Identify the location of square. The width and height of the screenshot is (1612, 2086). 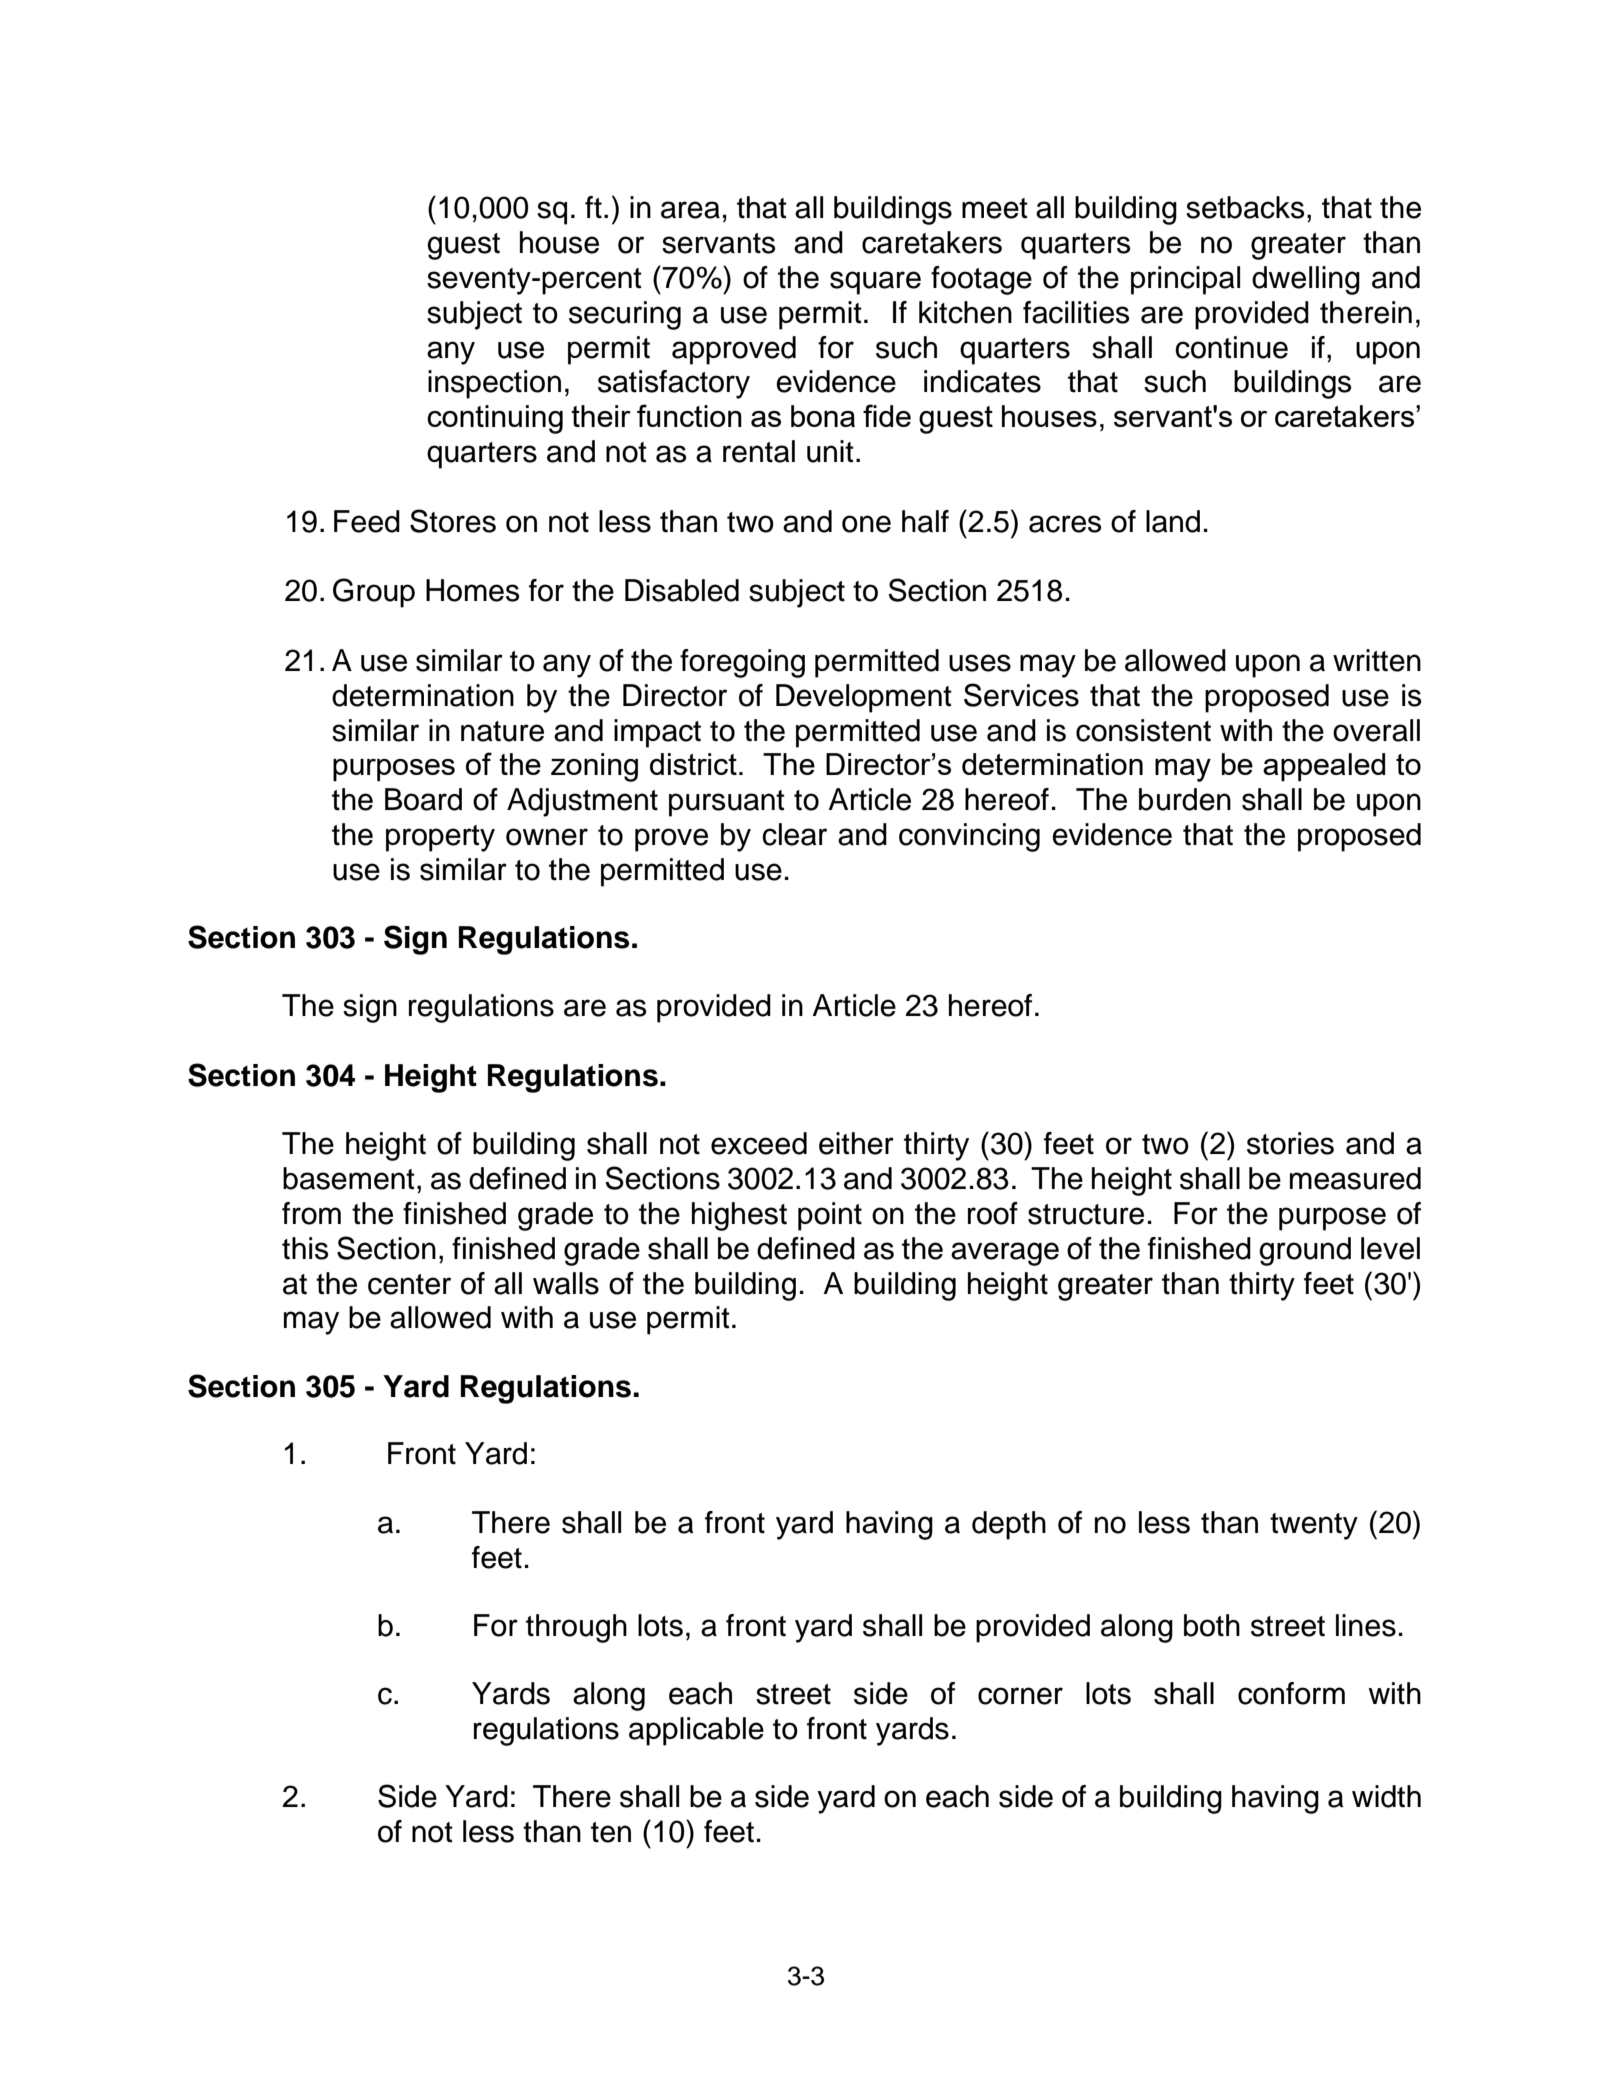
(875, 283).
